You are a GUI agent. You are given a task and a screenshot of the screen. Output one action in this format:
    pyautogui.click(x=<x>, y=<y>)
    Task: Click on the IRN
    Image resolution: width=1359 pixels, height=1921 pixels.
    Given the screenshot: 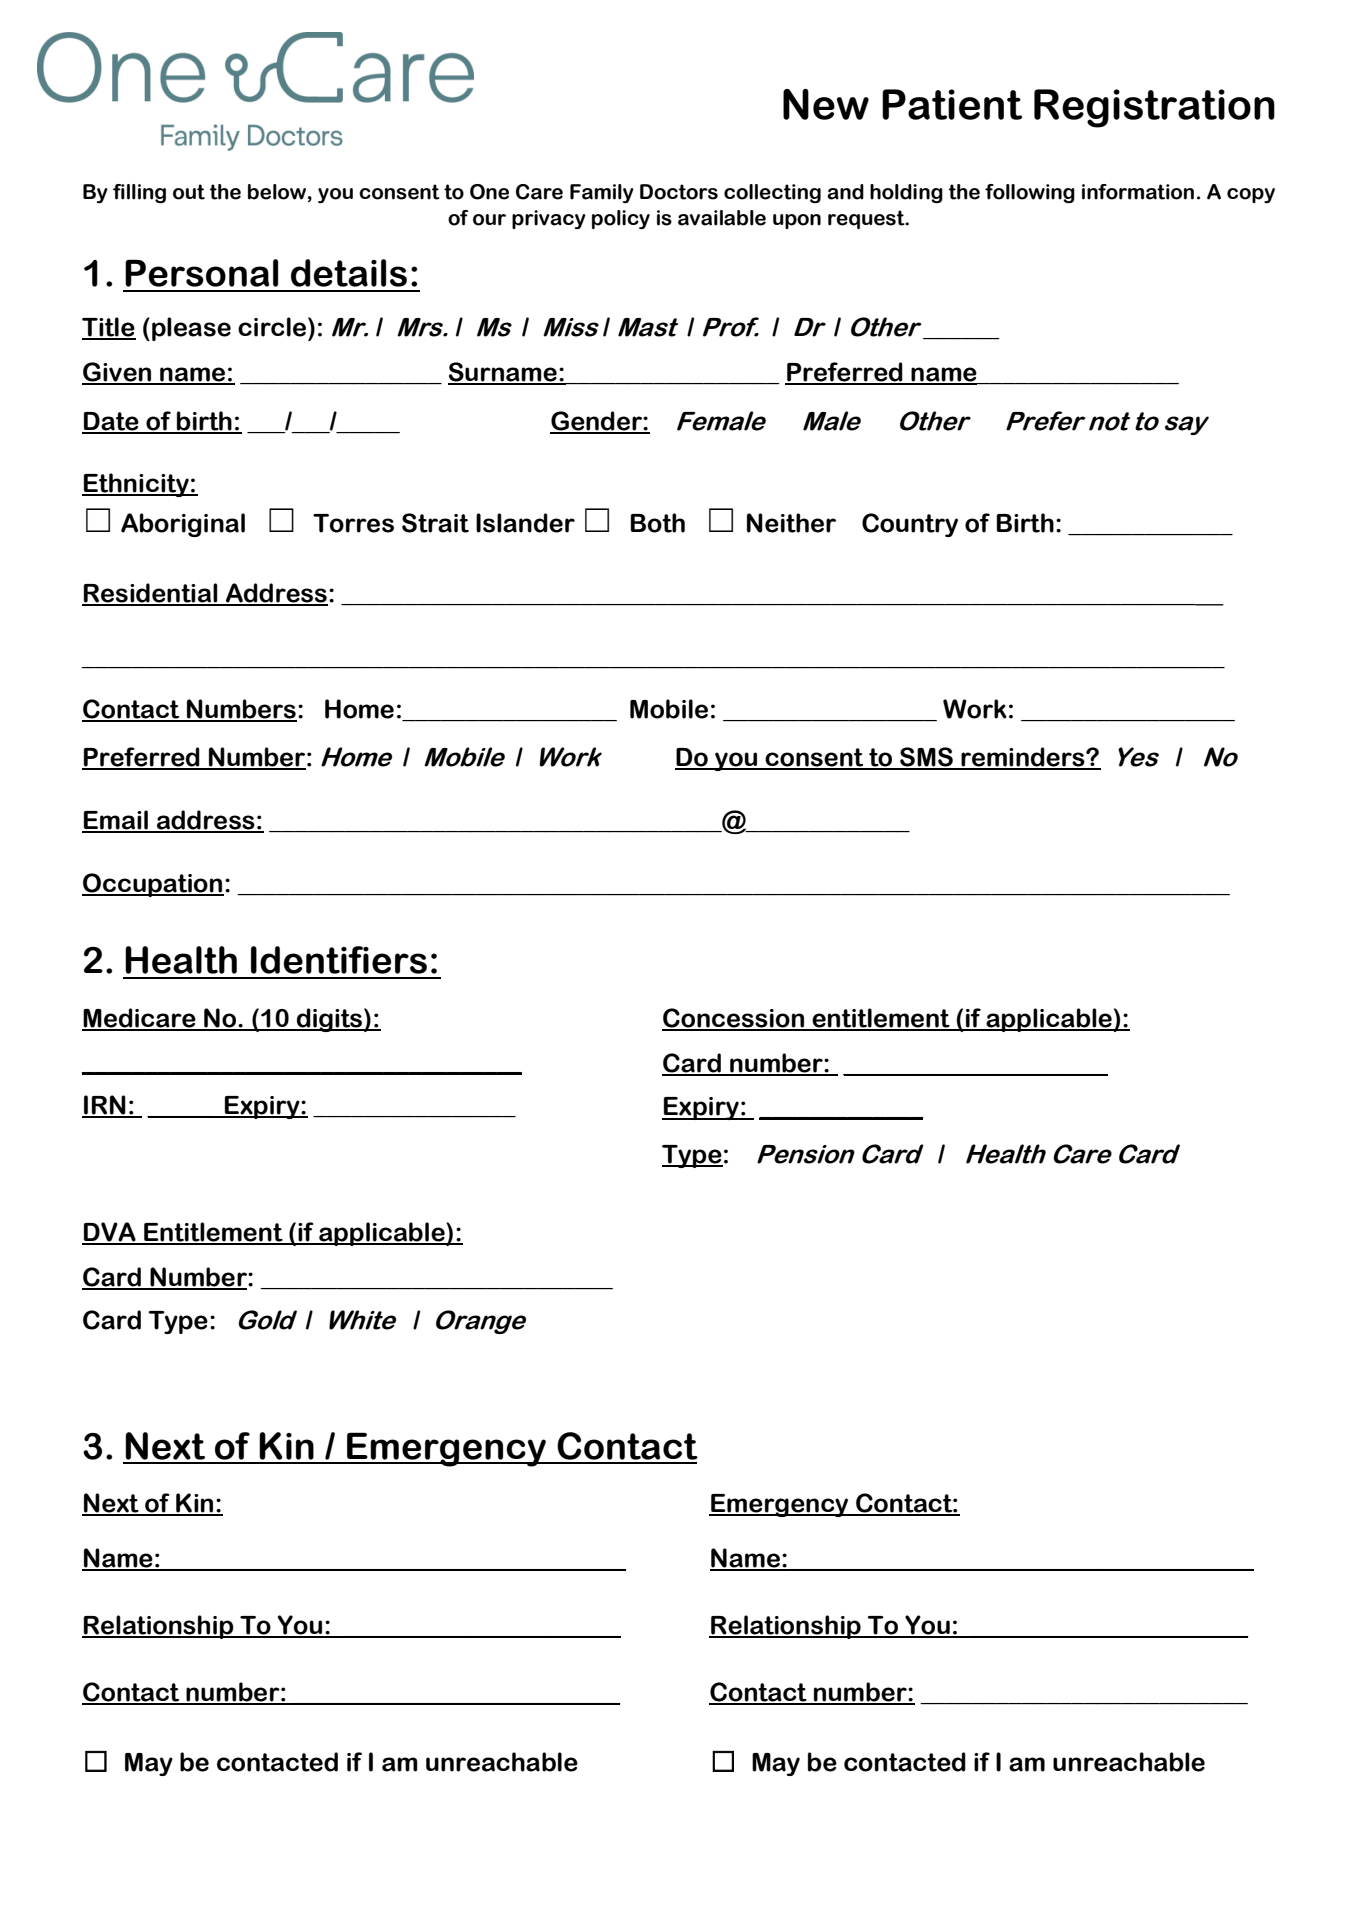 What is the action you would take?
    pyautogui.click(x=105, y=1106)
